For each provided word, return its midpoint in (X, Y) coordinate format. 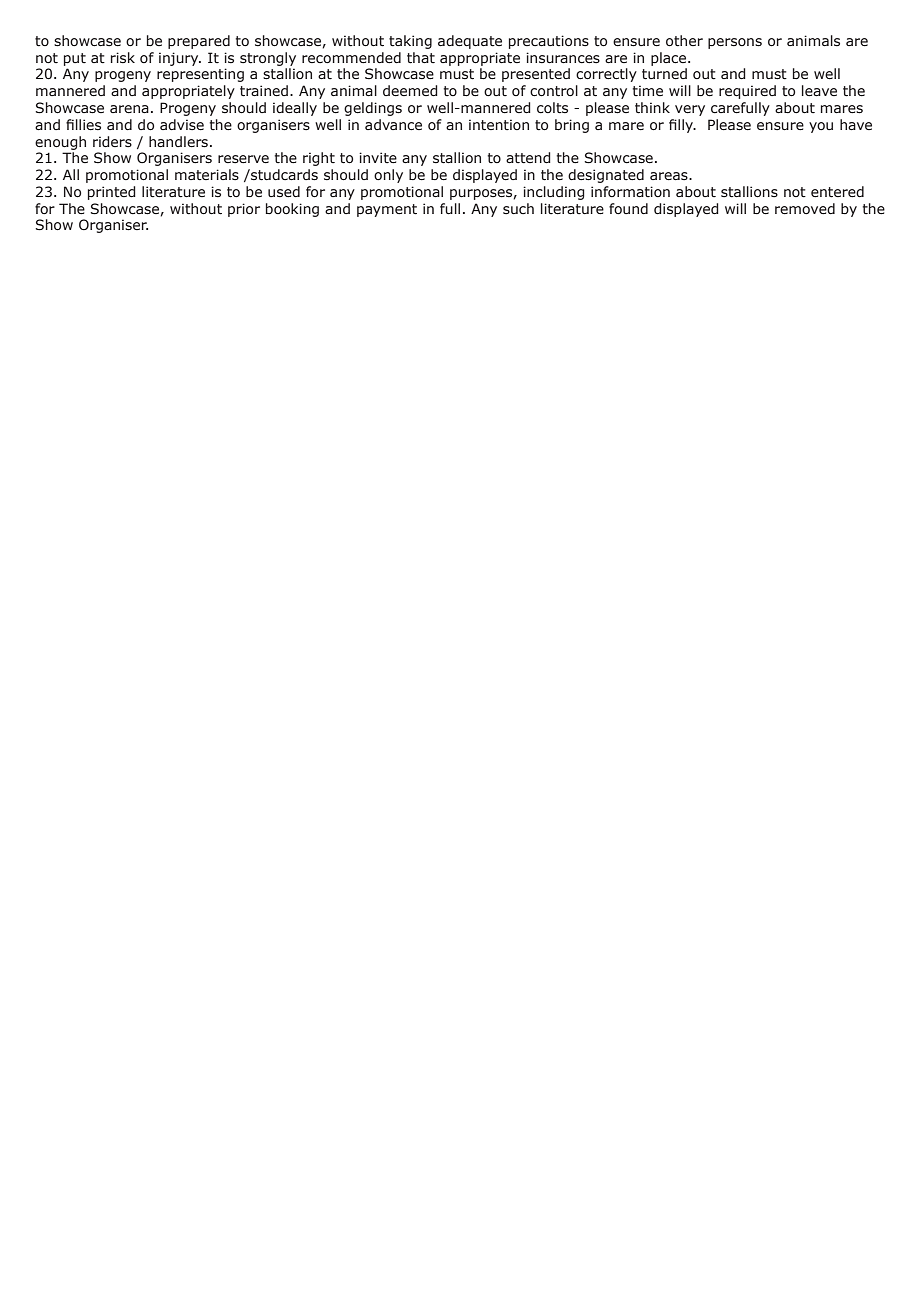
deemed (410, 91)
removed (805, 209)
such (518, 209)
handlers (178, 142)
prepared (199, 42)
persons (735, 43)
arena (129, 109)
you (821, 127)
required (747, 92)
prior (244, 210)
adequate (470, 42)
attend (528, 158)
